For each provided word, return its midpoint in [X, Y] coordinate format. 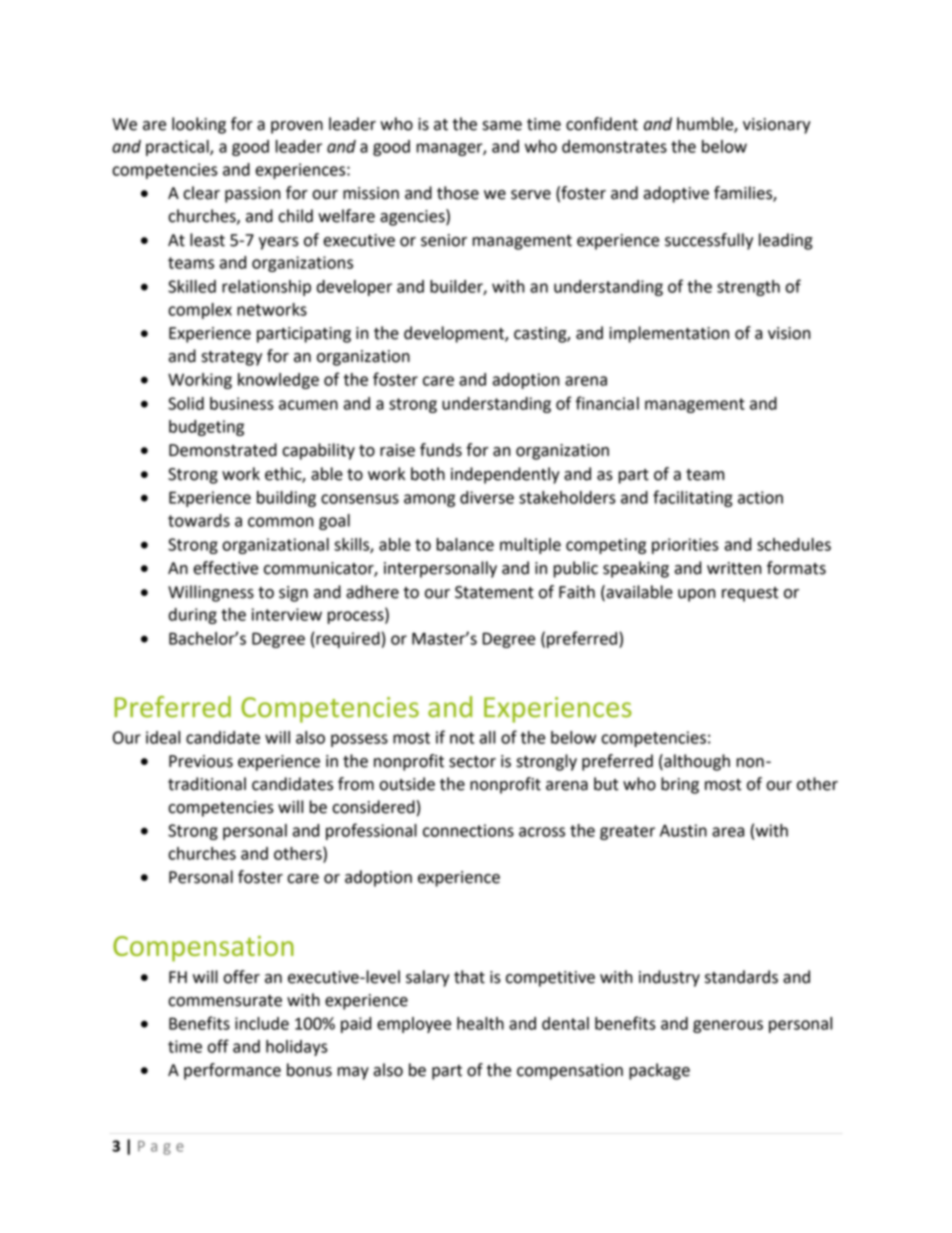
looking [199, 125]
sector [472, 762]
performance [232, 1071]
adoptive [676, 194]
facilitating [693, 498]
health [480, 1023]
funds [441, 450]
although [696, 762]
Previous [201, 761]
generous [728, 1026]
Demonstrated [223, 450]
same [502, 126]
